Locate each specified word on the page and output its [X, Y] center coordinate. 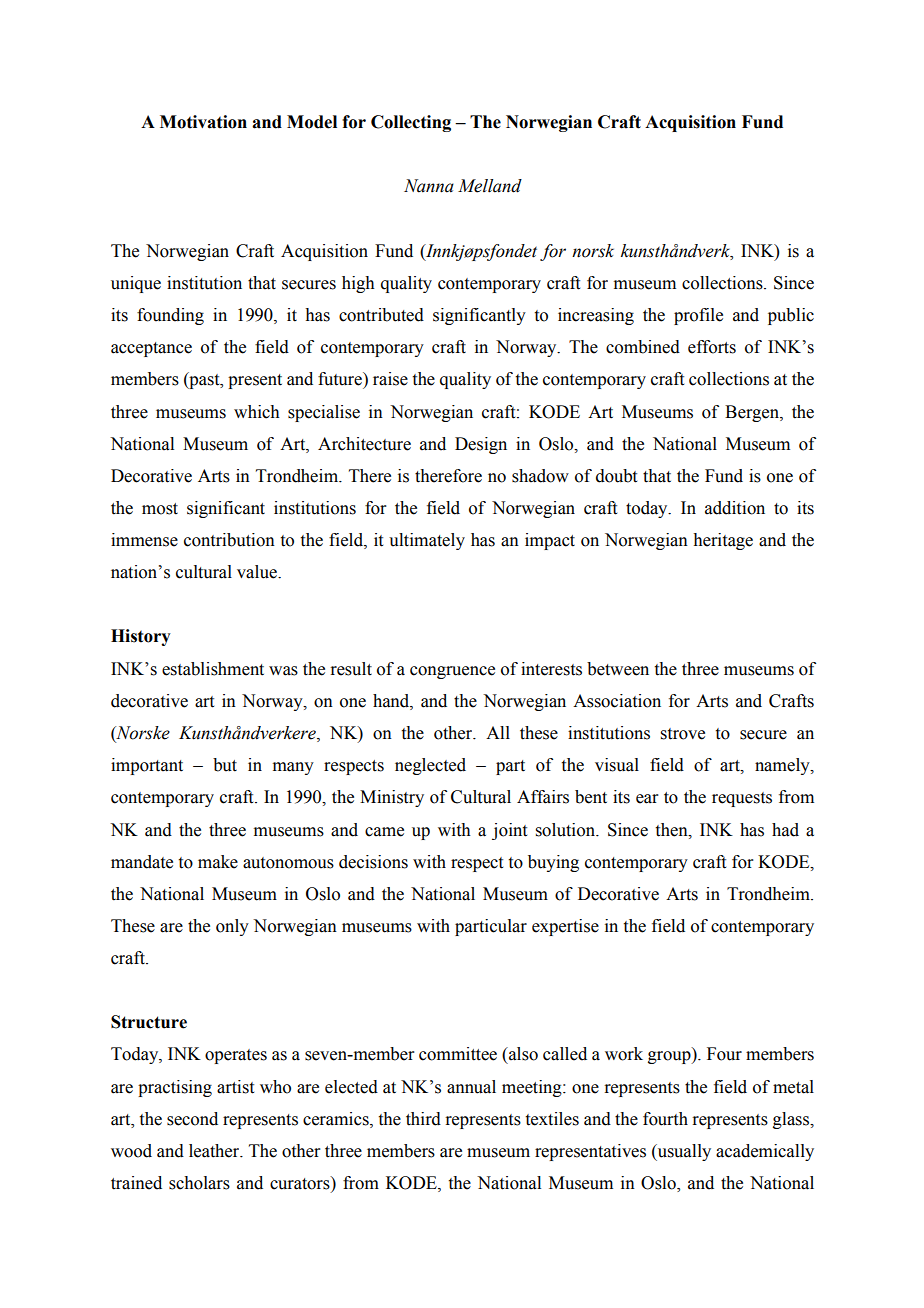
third [423, 1119]
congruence [452, 672]
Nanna [429, 186]
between [618, 669]
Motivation [203, 122]
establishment [213, 669]
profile [698, 316]
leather [215, 1151]
